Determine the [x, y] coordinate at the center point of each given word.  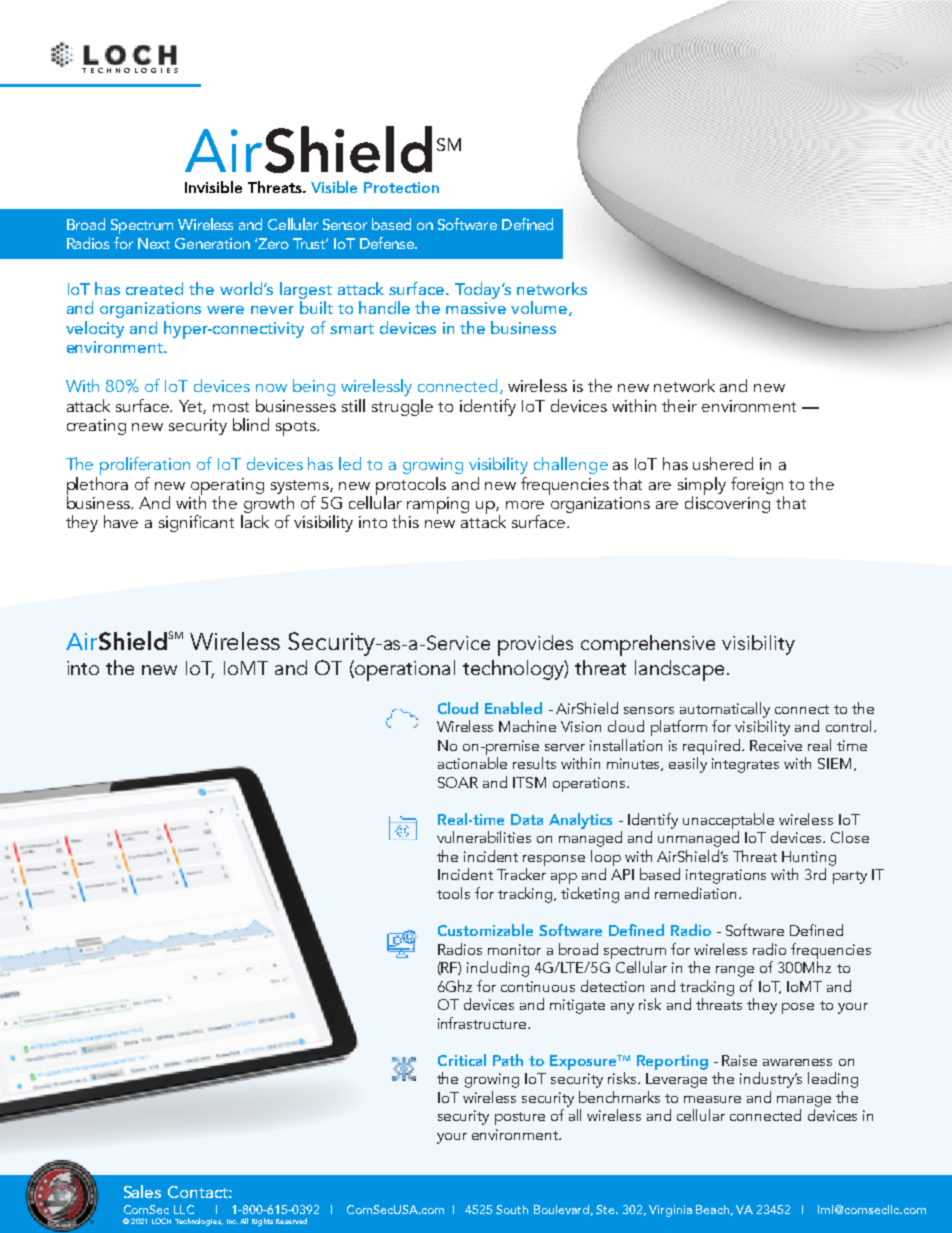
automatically [725, 710]
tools [453, 893]
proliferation [145, 466]
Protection [401, 187]
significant [196, 523]
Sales [142, 1191]
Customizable [485, 930]
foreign [757, 485]
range [735, 971]
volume [540, 308]
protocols [411, 487]
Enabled [513, 708]
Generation [212, 243]
